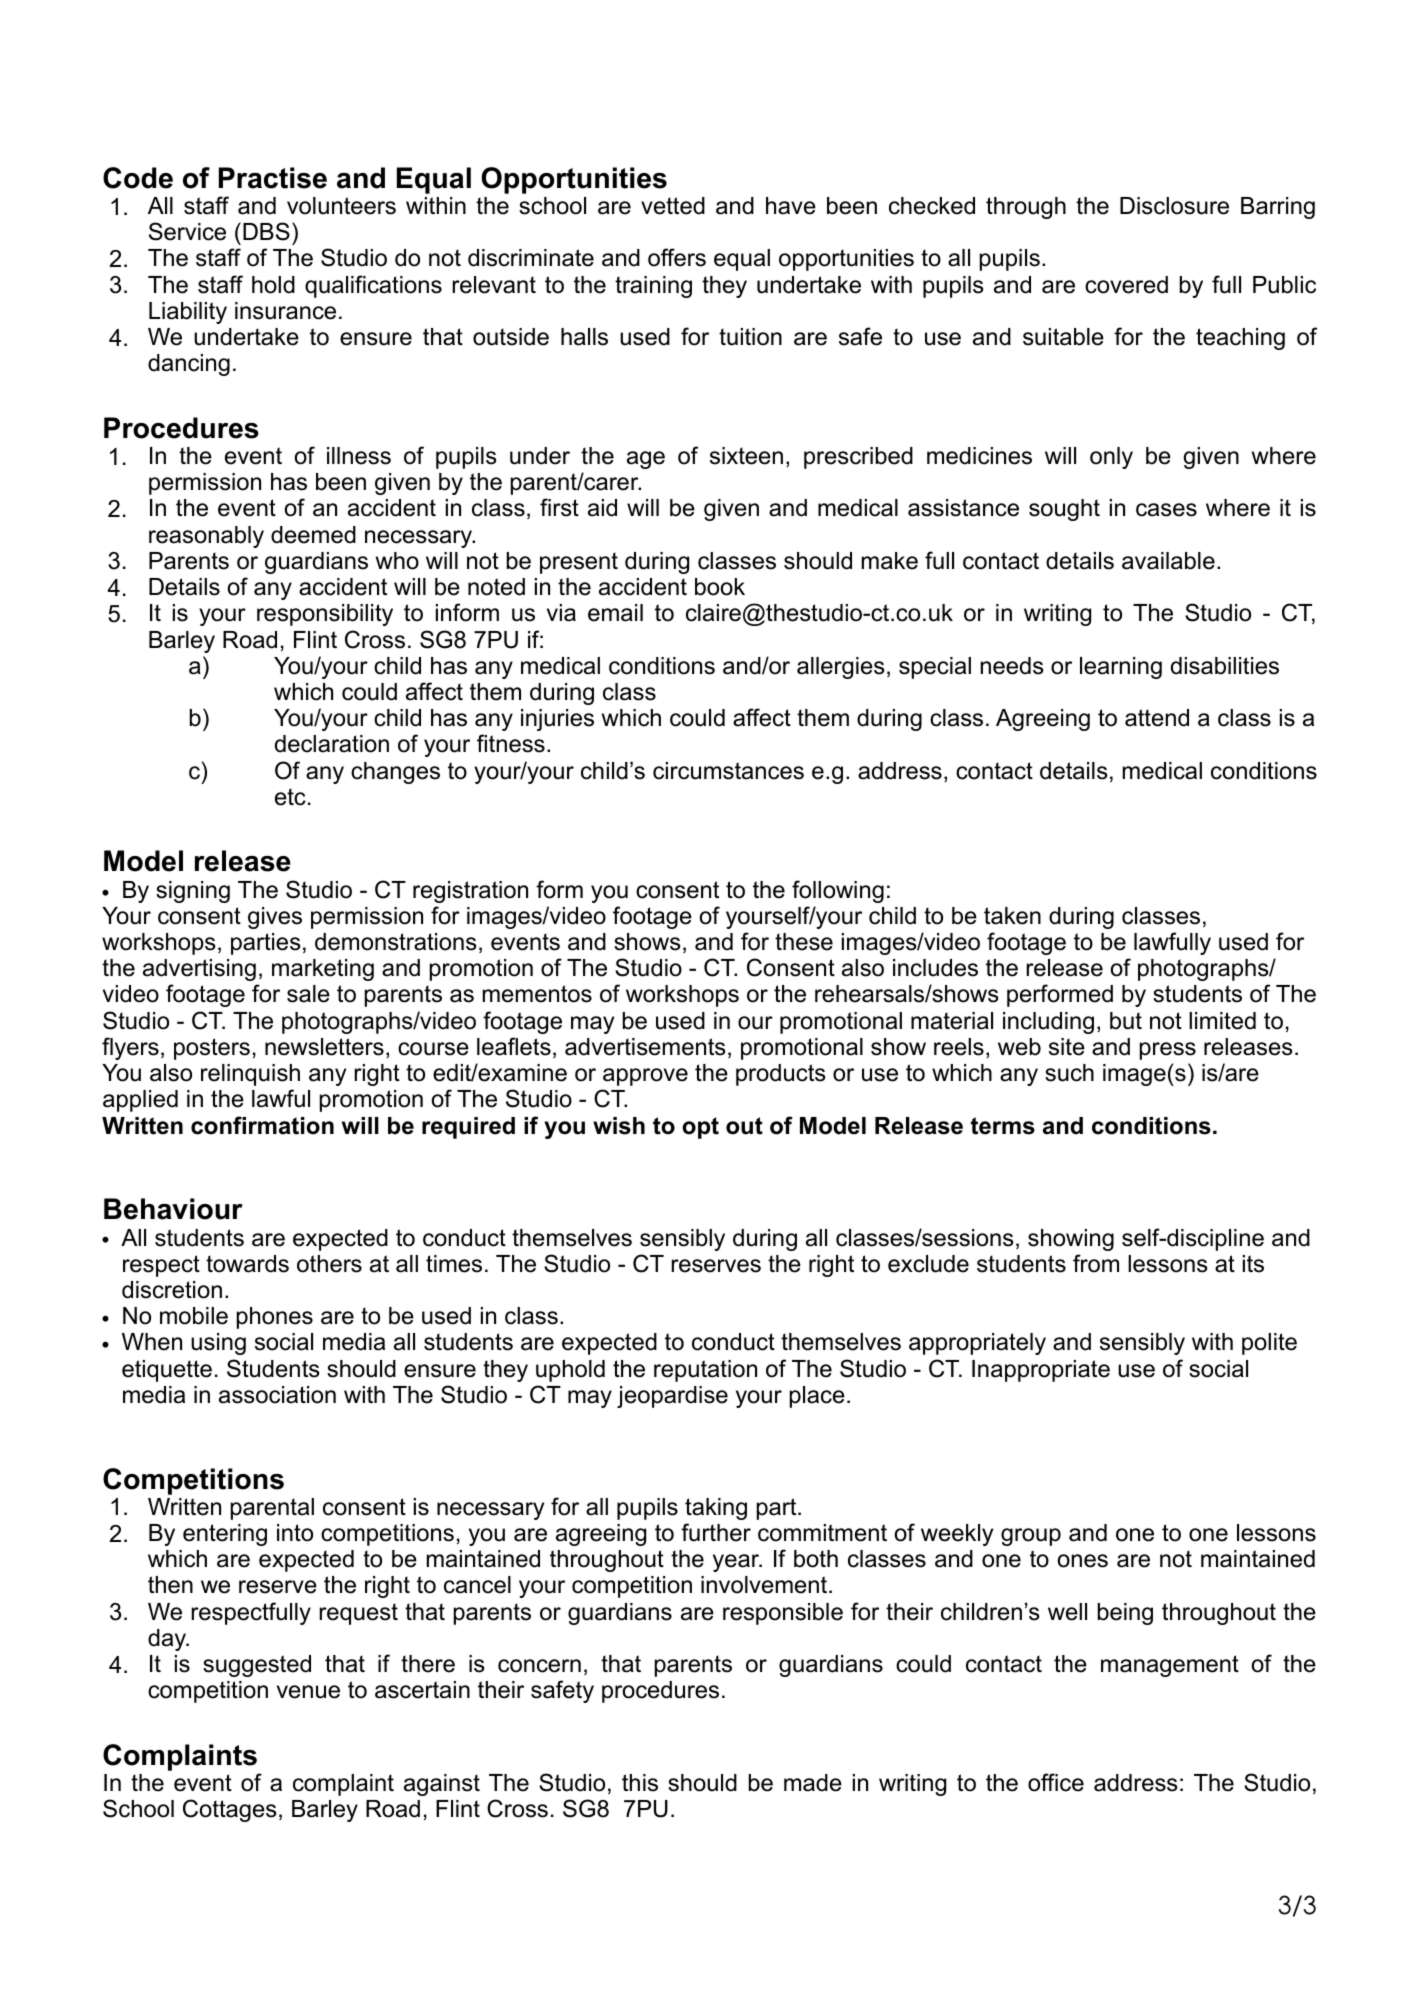 Image resolution: width=1418 pixels, height=2006 pixels. What do you see at coordinates (308, 994) in the page?
I see `sale` at bounding box center [308, 994].
